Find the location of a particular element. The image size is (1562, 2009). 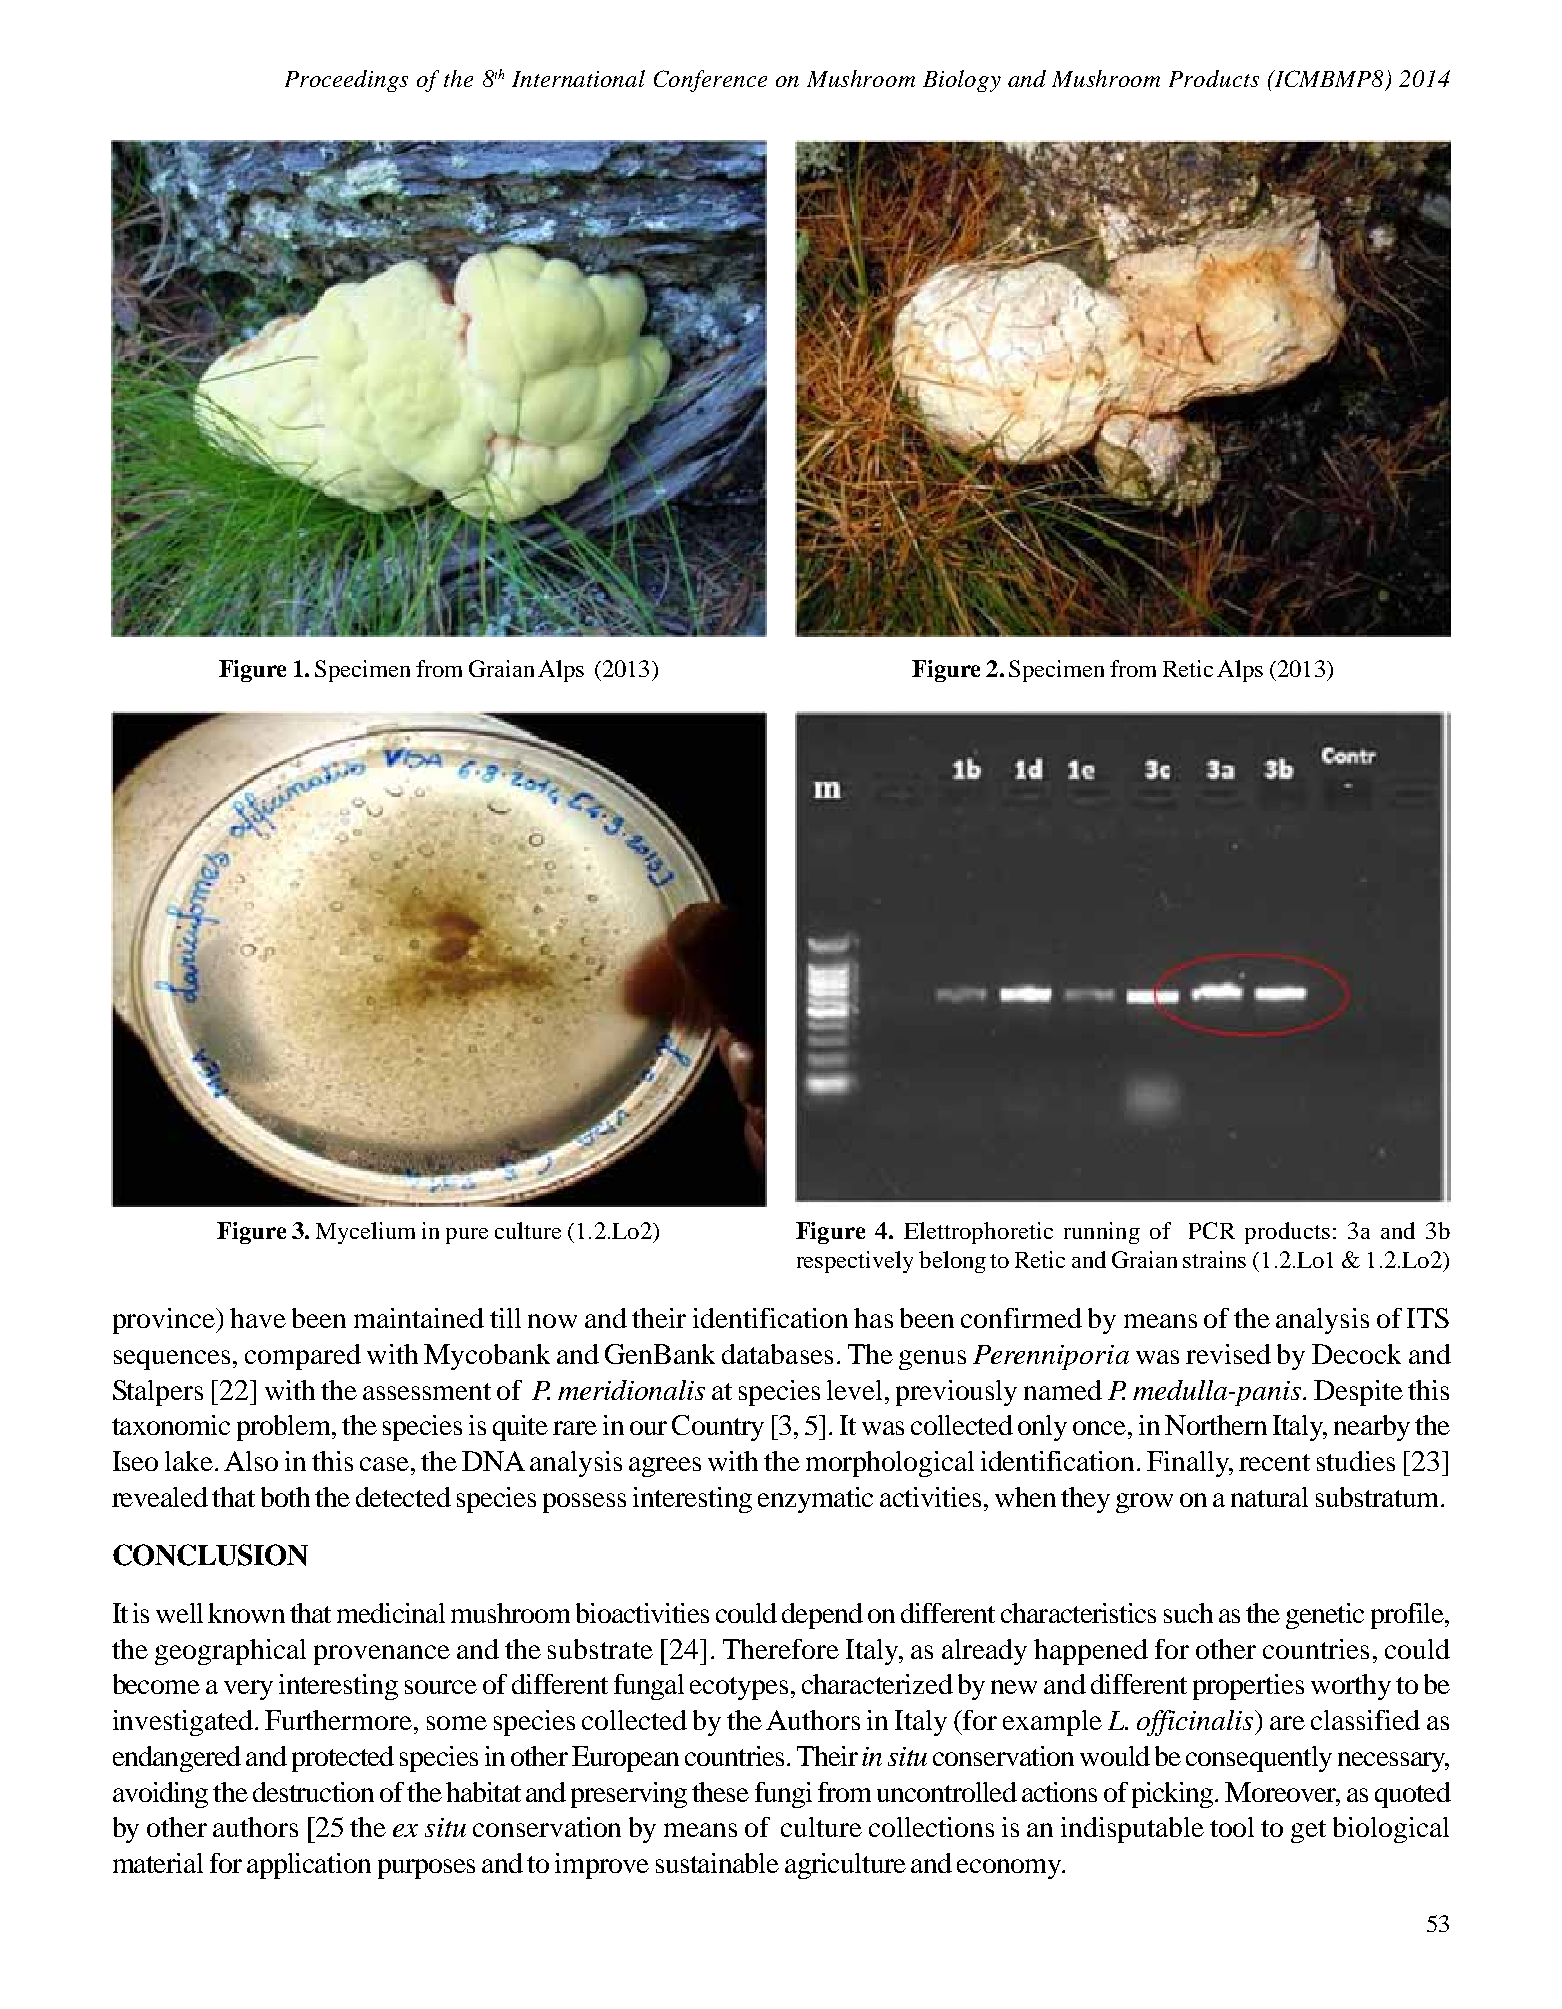

databases is located at coordinates (777, 1354).
